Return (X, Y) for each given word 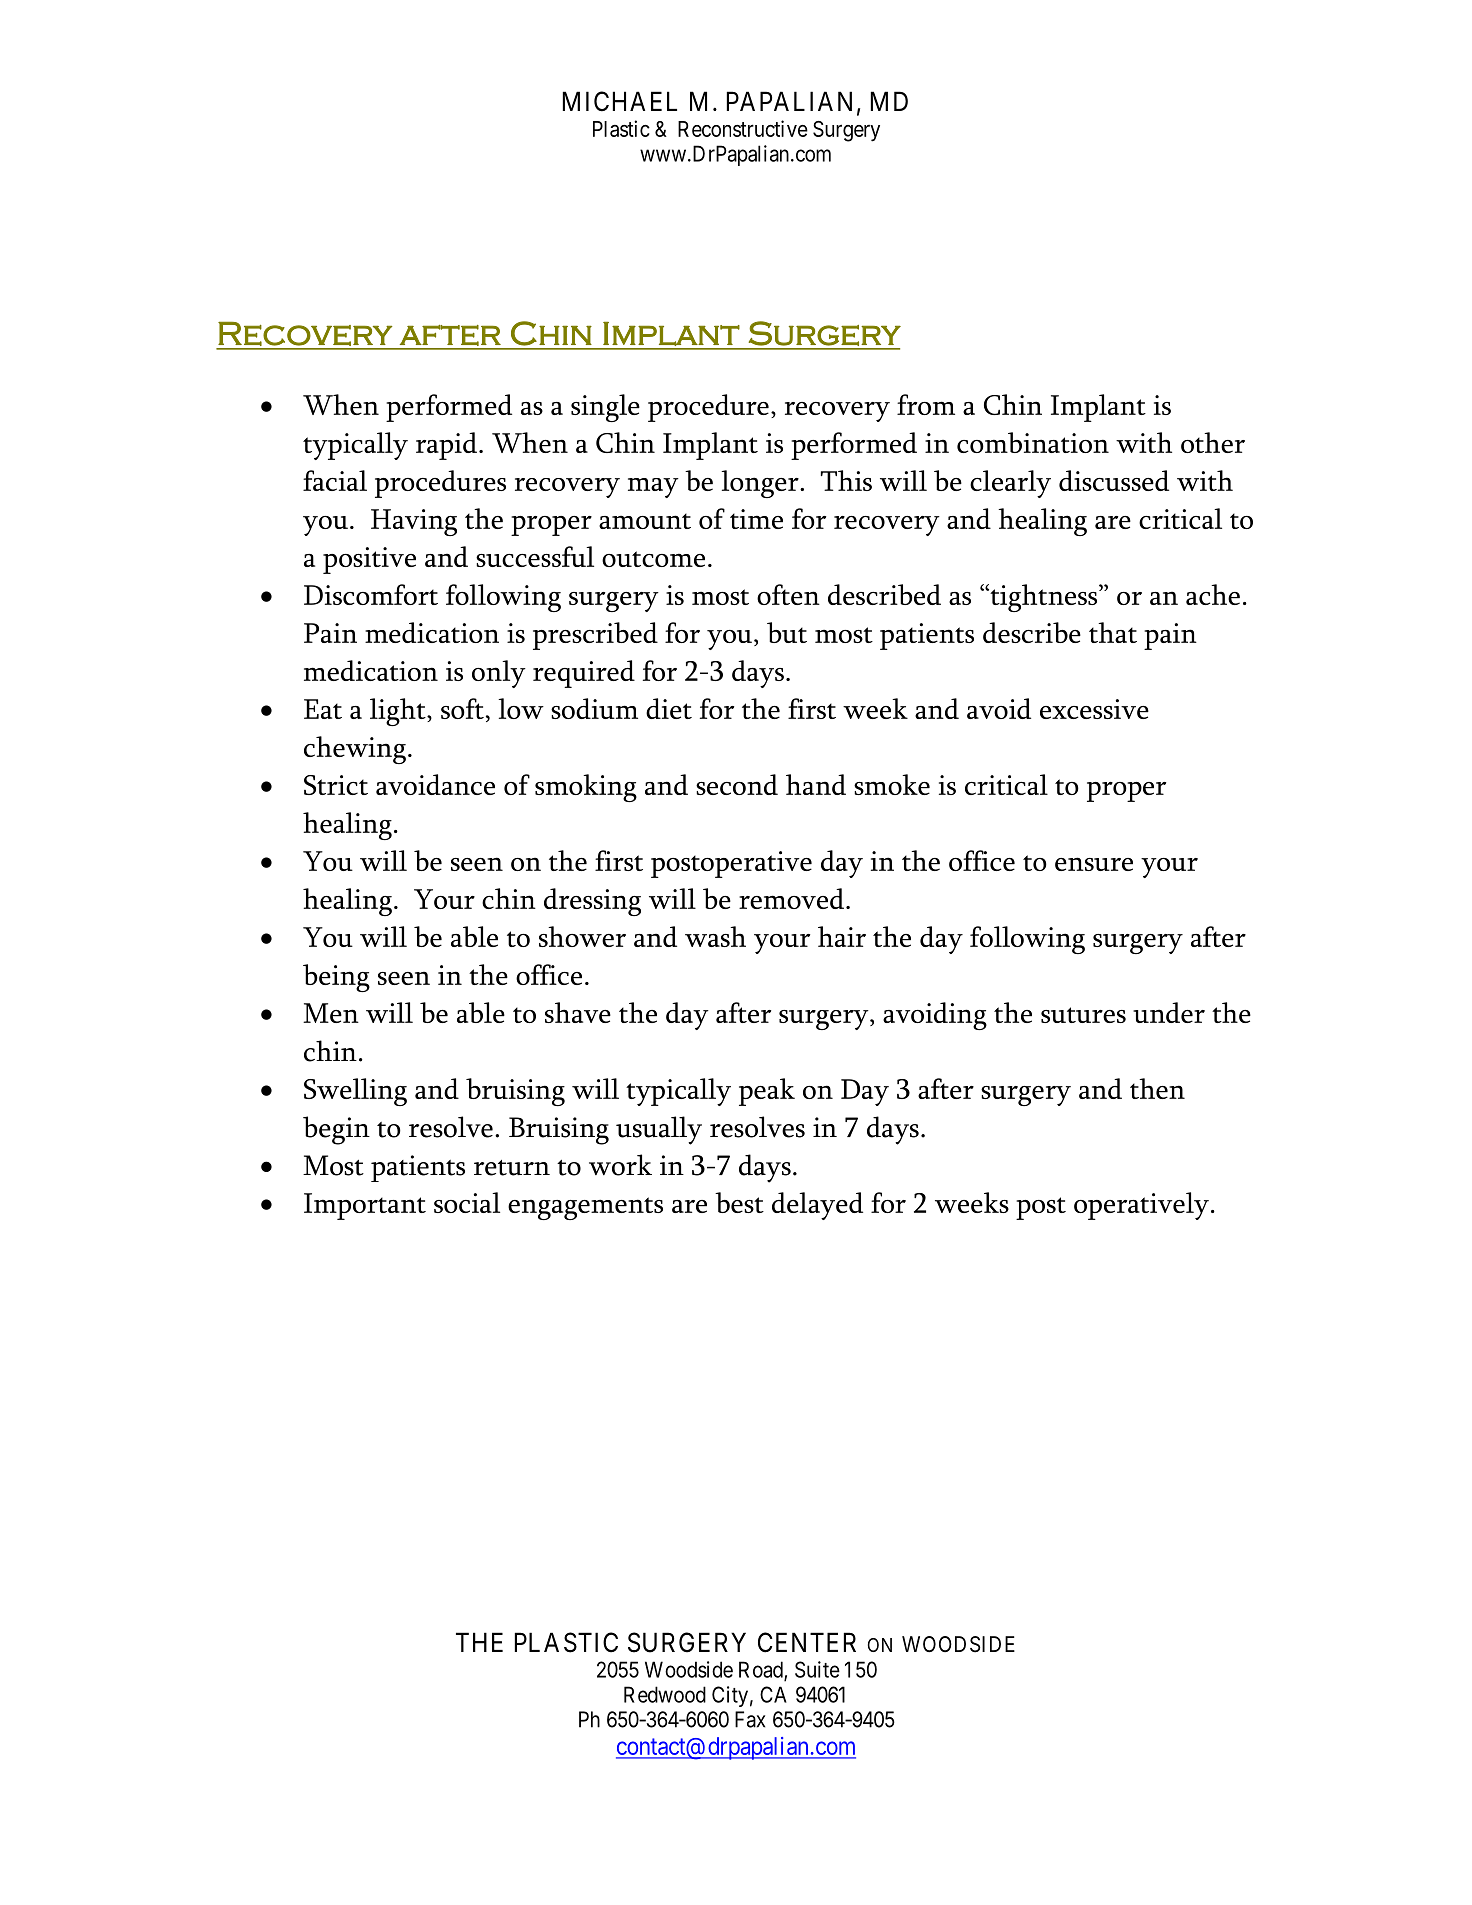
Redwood (665, 1694)
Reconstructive (743, 128)
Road (762, 1670)
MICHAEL (620, 101)
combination (1033, 442)
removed (791, 898)
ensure (1094, 864)
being (336, 978)
